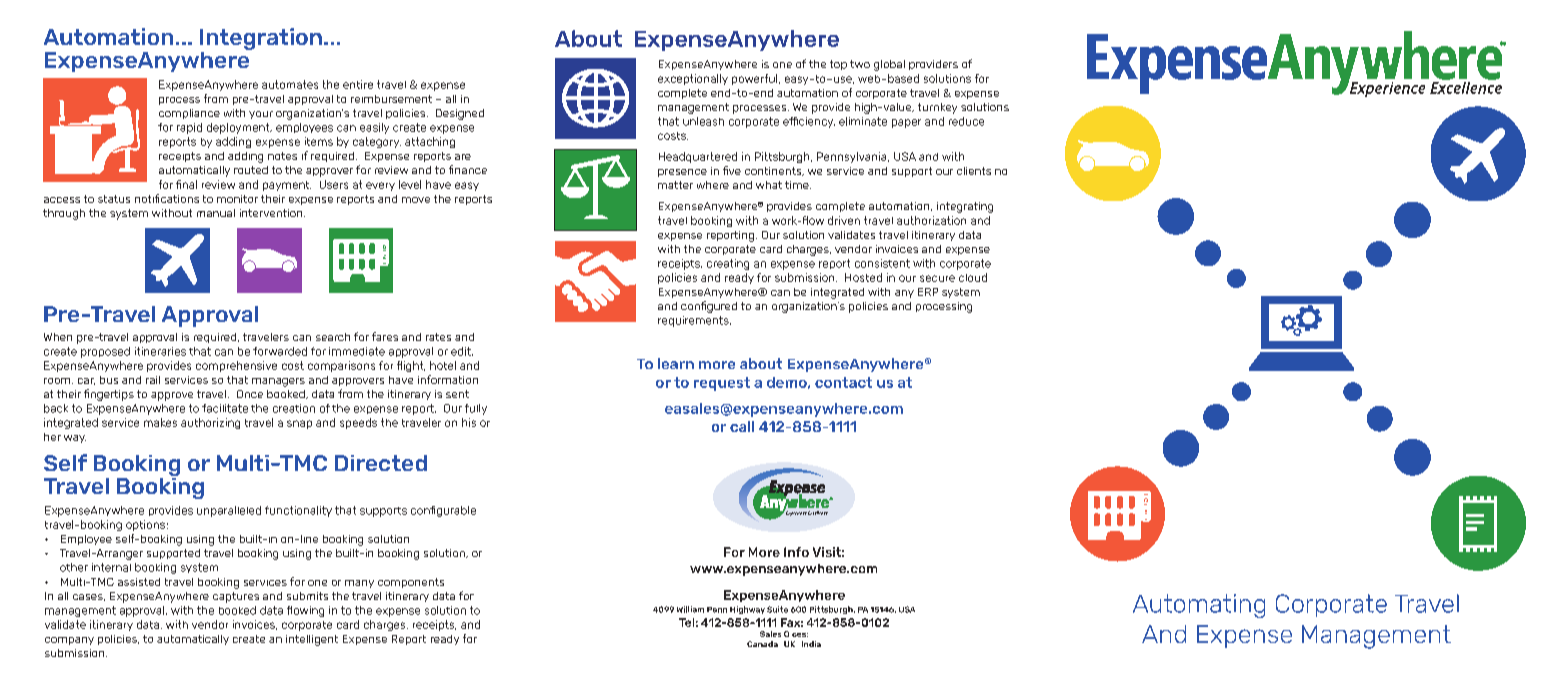 The height and width of the document is (688, 1568). I want to click on global, so click(889, 65).
